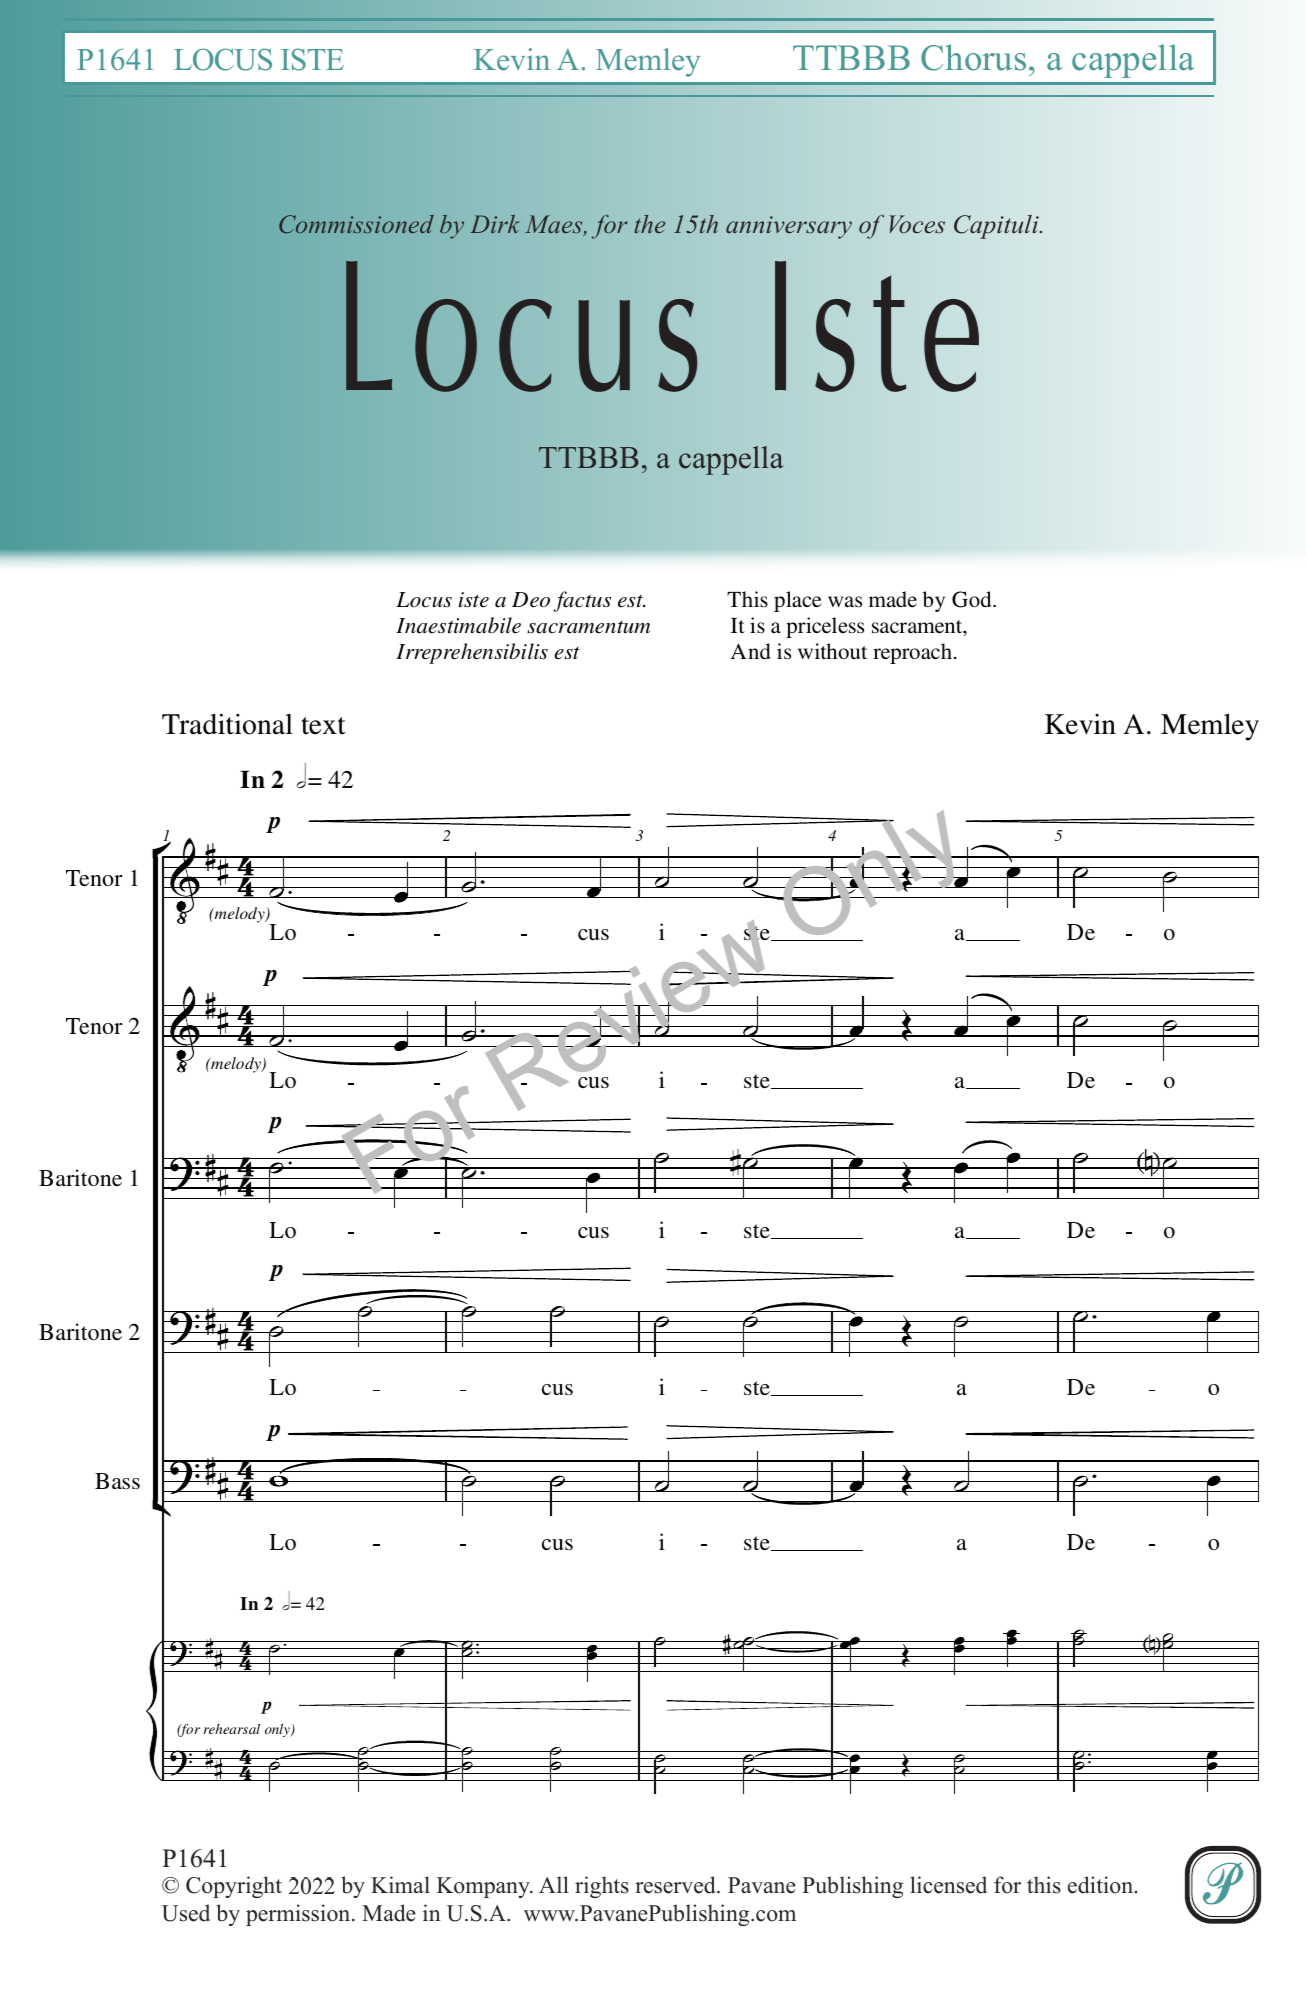 Image resolution: width=1306 pixels, height=1995 pixels. I want to click on without, so click(832, 651).
